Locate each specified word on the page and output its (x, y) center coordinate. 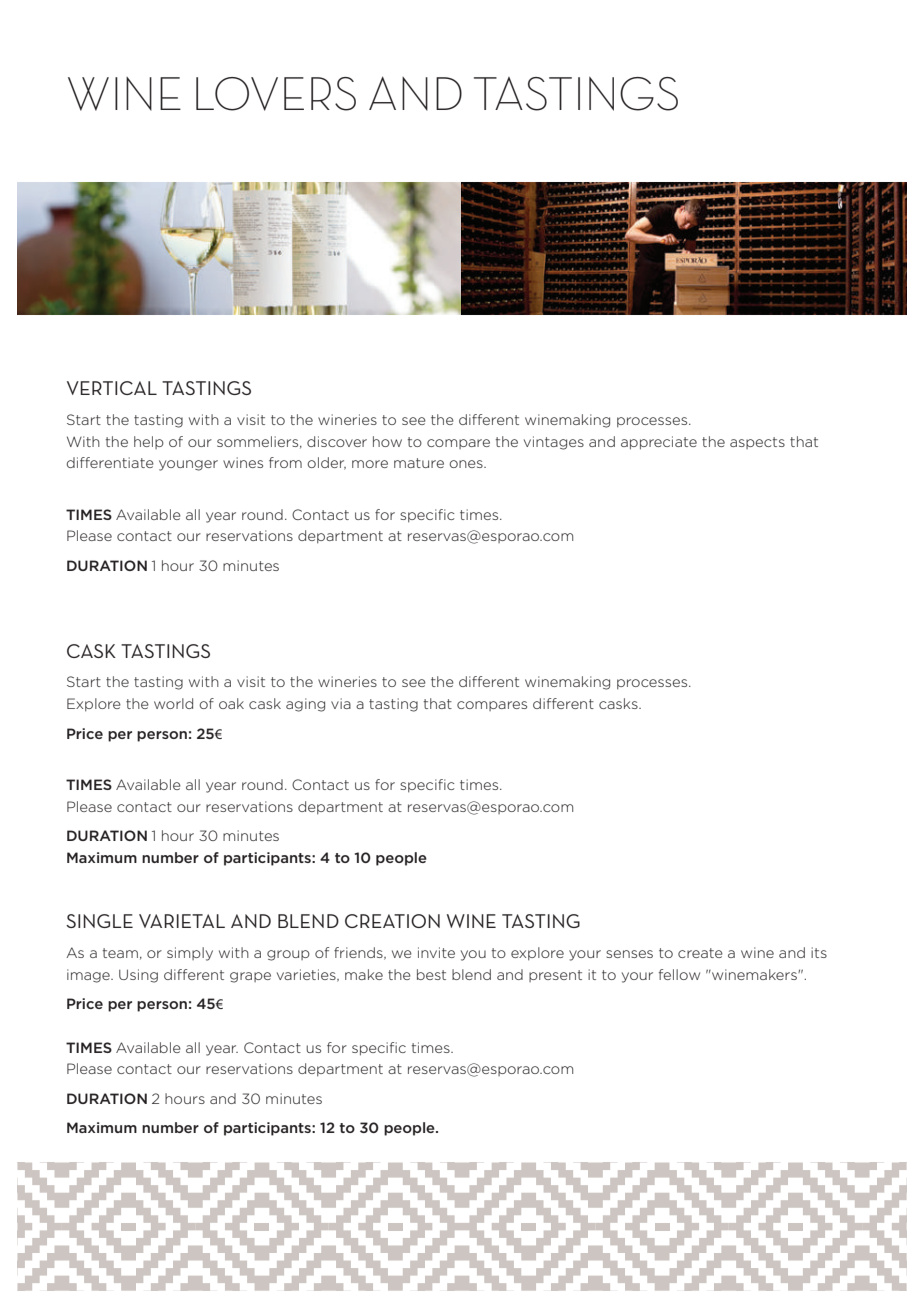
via (341, 703)
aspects (757, 443)
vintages (554, 443)
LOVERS (276, 94)
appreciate (659, 443)
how (387, 441)
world (173, 703)
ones (467, 464)
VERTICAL (112, 388)
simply (190, 954)
